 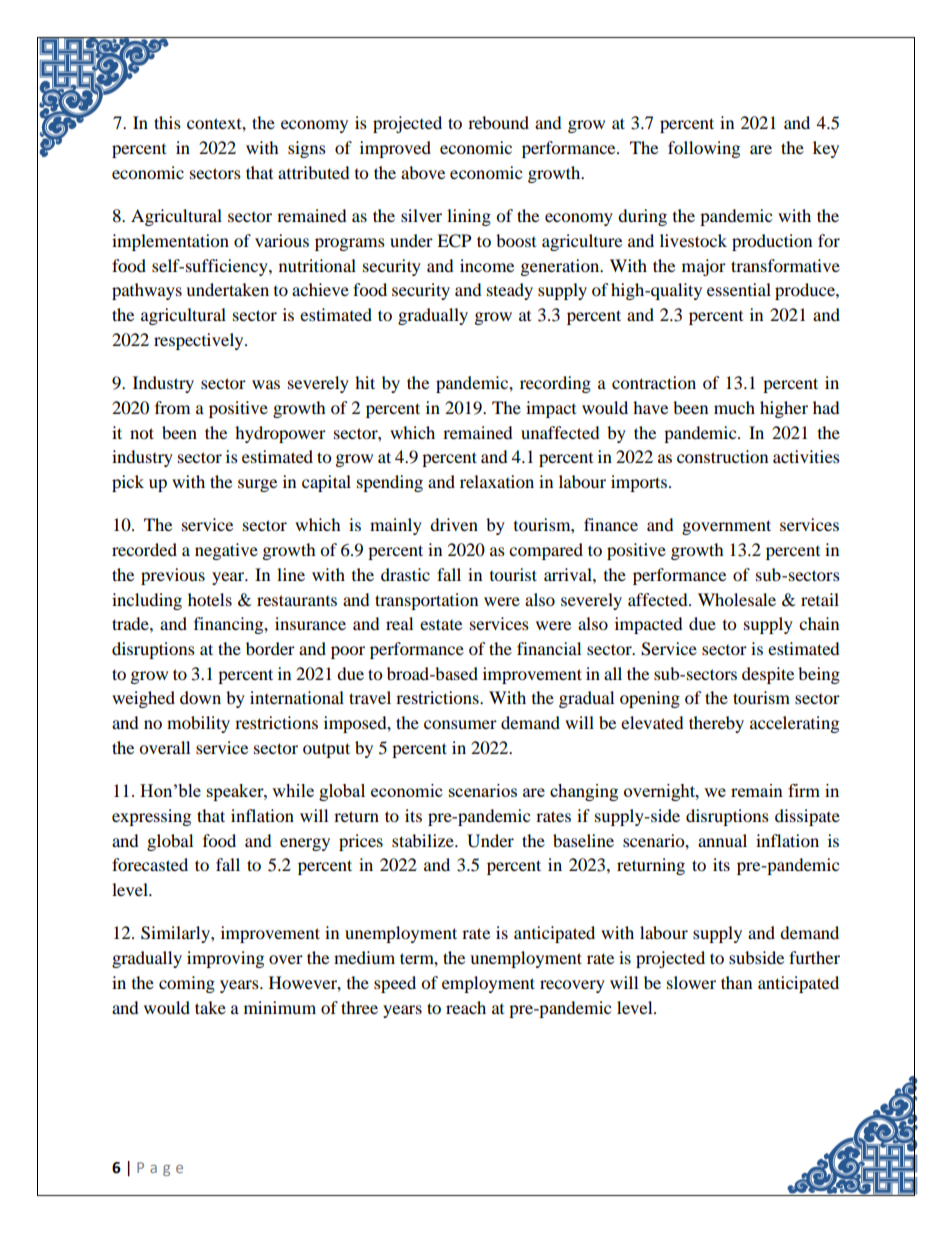 What do you see at coordinates (513, 574) in the screenshot?
I see `tourist` at bounding box center [513, 574].
